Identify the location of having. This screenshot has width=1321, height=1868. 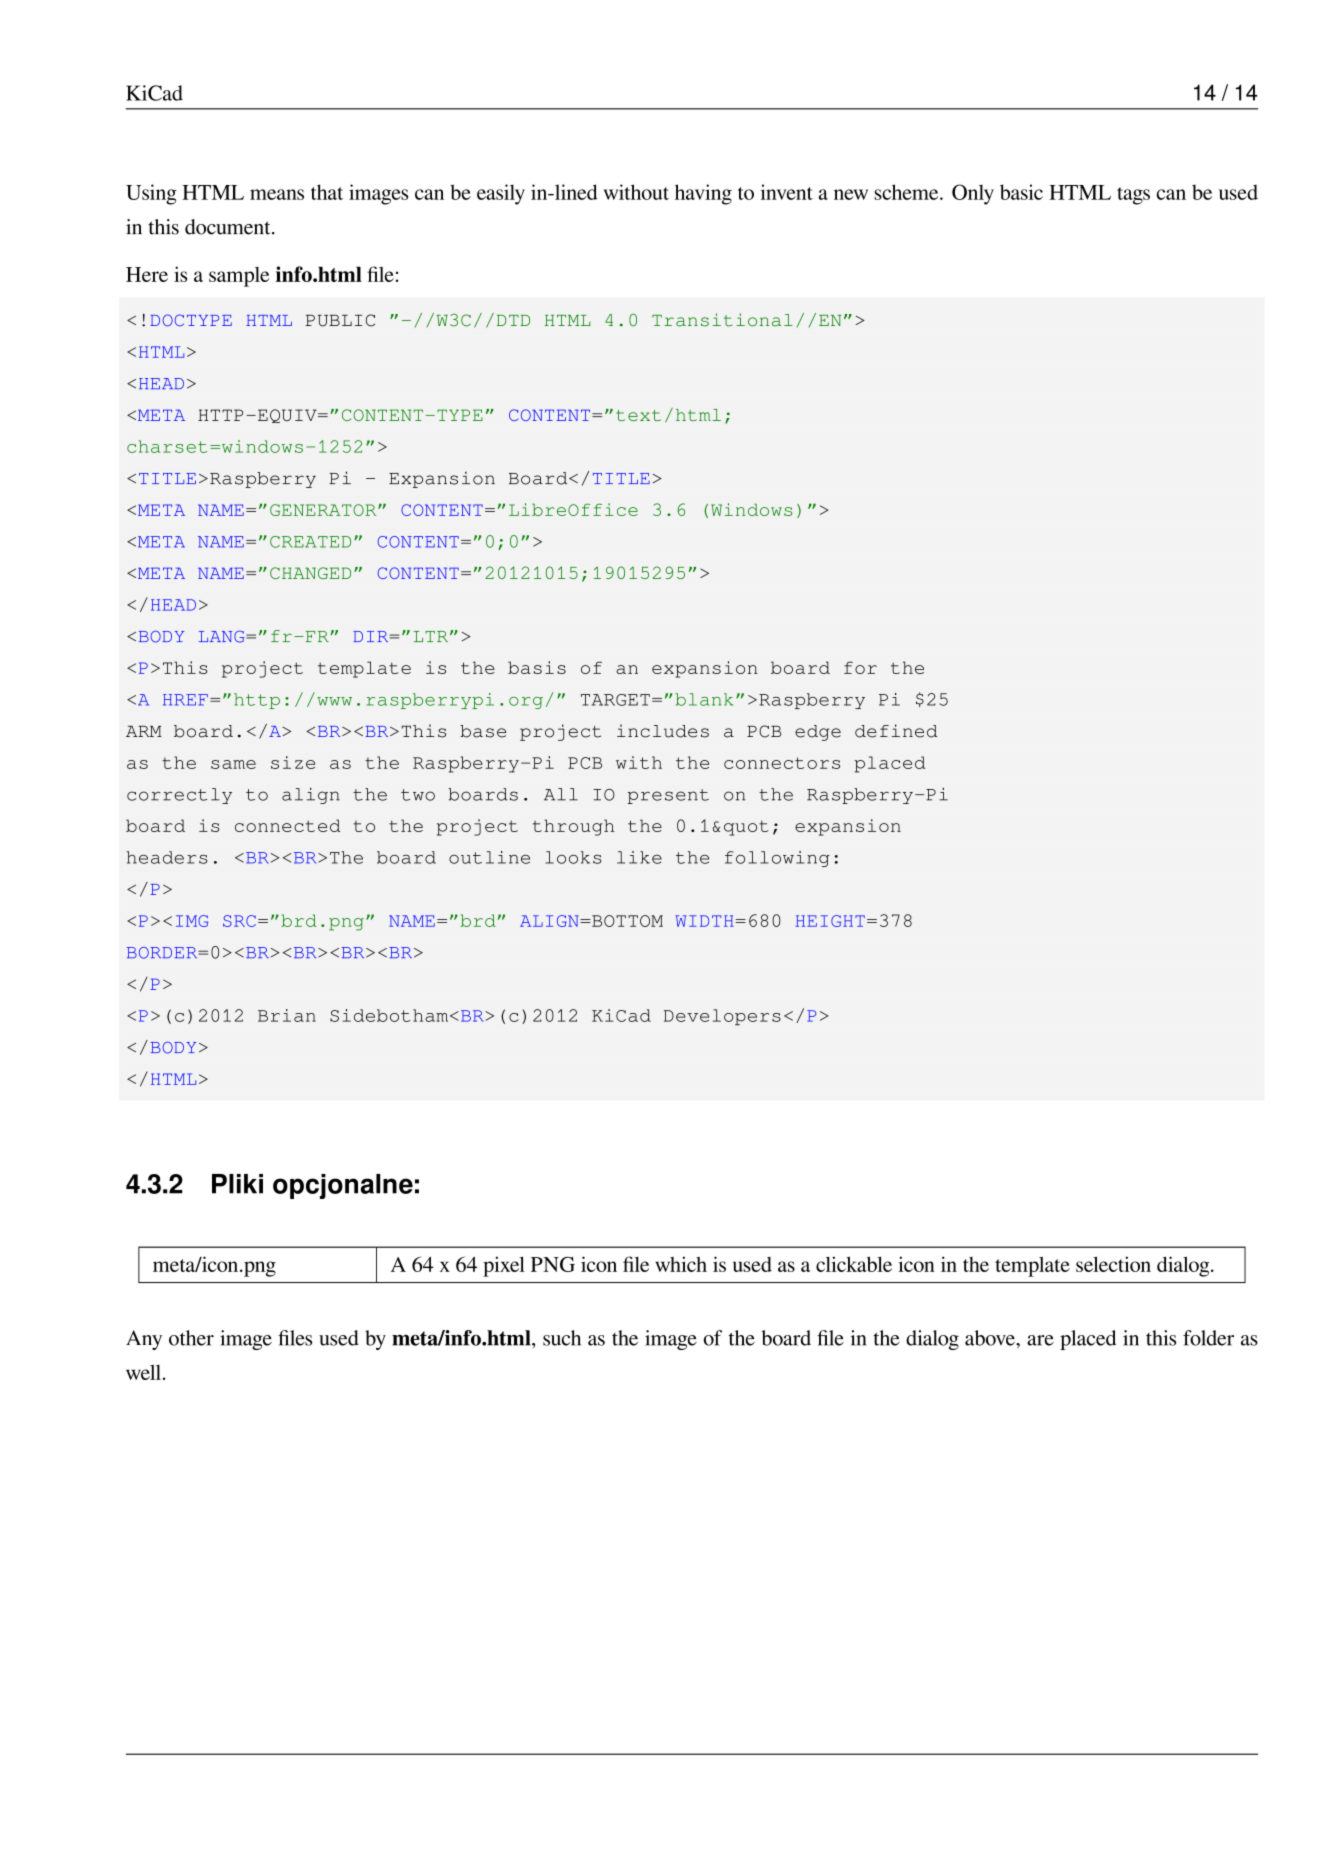
(703, 194).
